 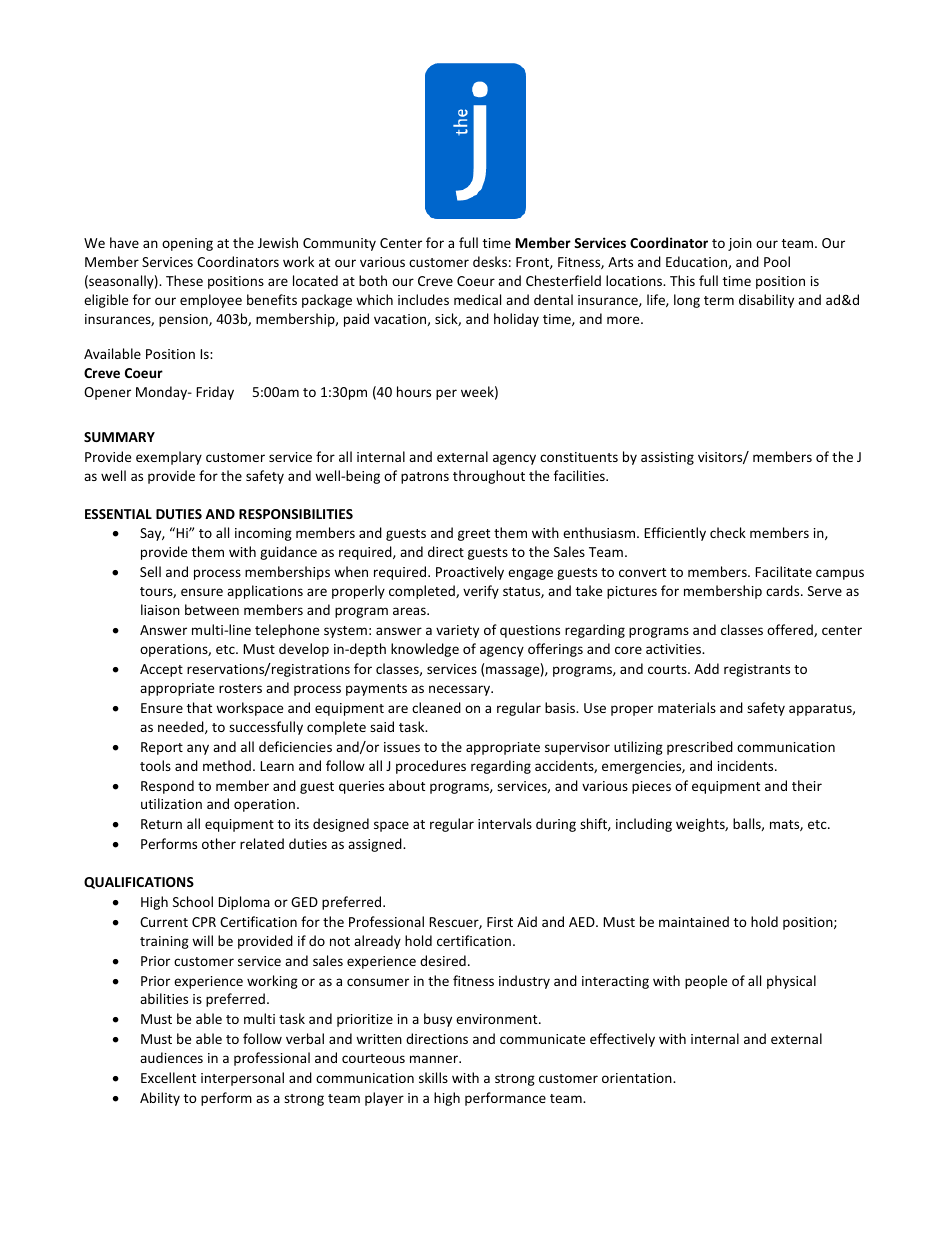 What do you see at coordinates (490, 261) in the screenshot?
I see `desks` at bounding box center [490, 261].
